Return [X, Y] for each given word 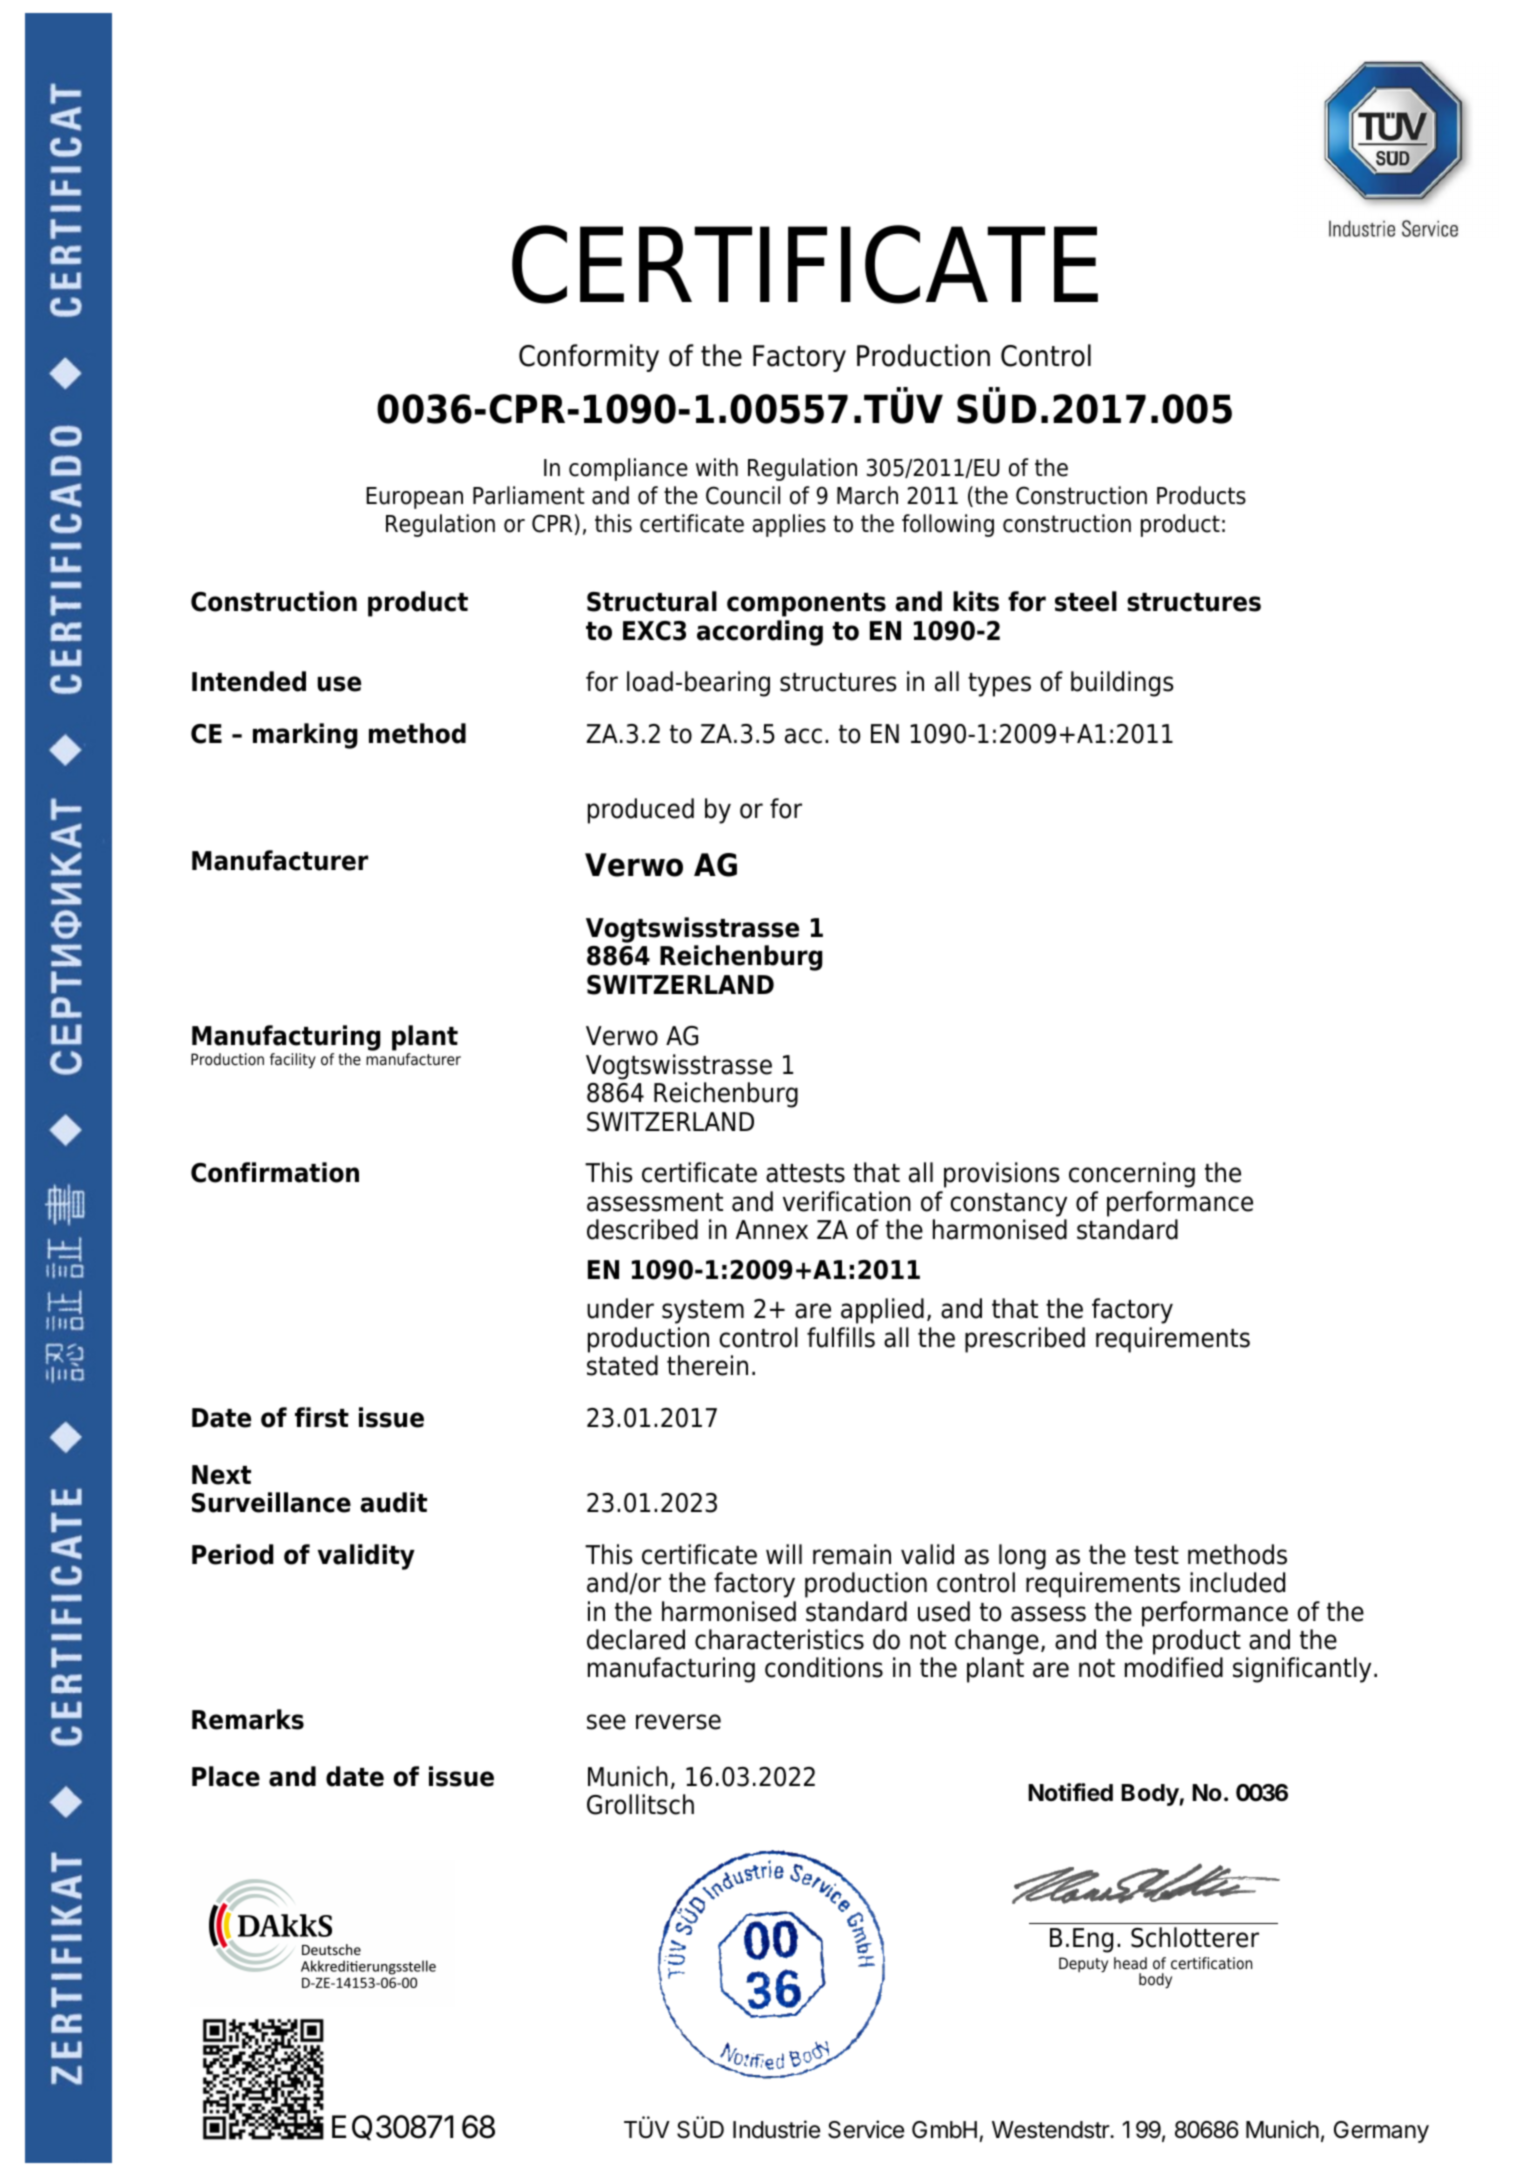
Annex [772, 1230]
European [414, 498]
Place [226, 1776]
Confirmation [275, 1172]
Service [866, 2129]
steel [1086, 601]
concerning [1132, 1175]
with [717, 467]
